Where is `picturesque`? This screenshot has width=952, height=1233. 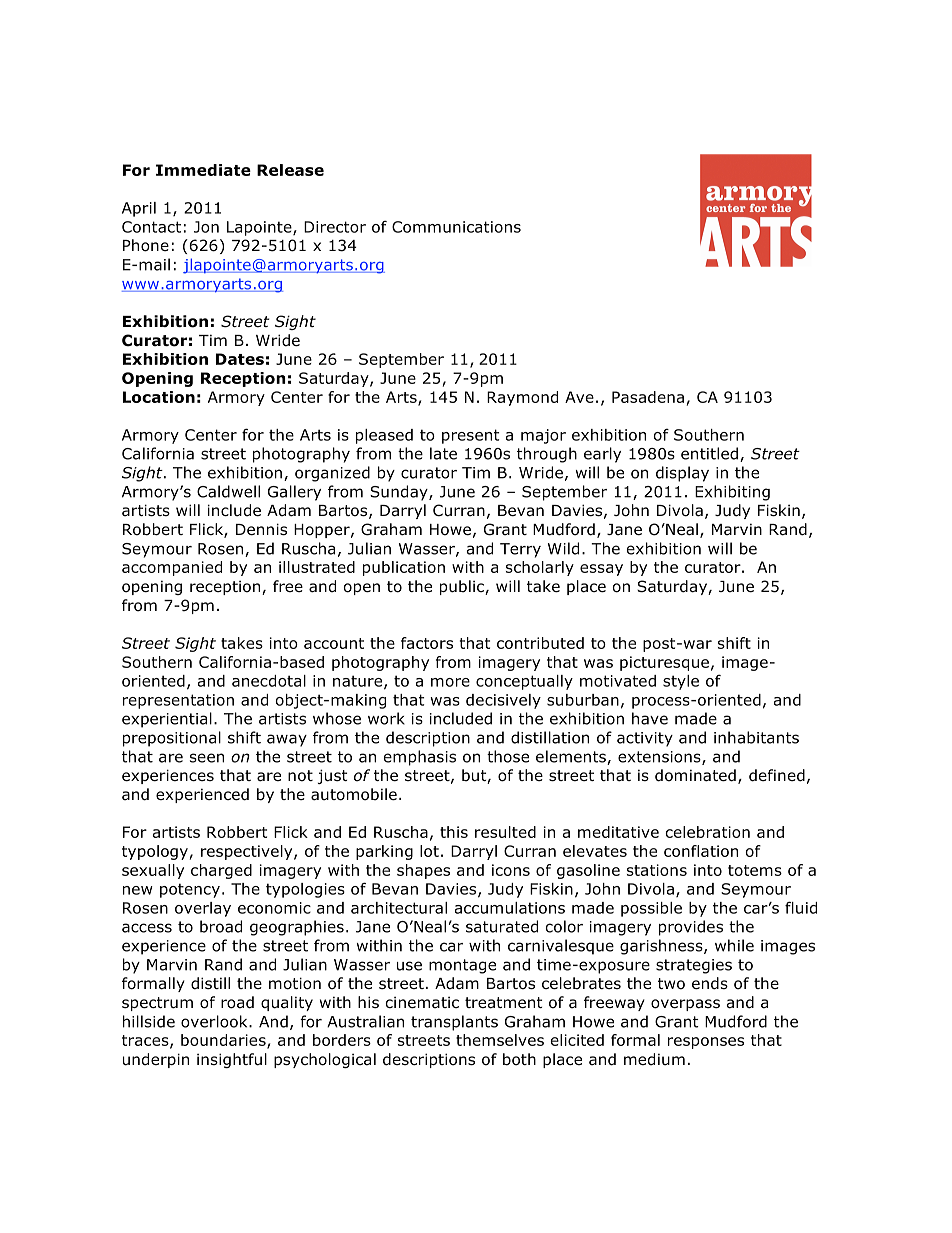 picturesque is located at coordinates (664, 663).
